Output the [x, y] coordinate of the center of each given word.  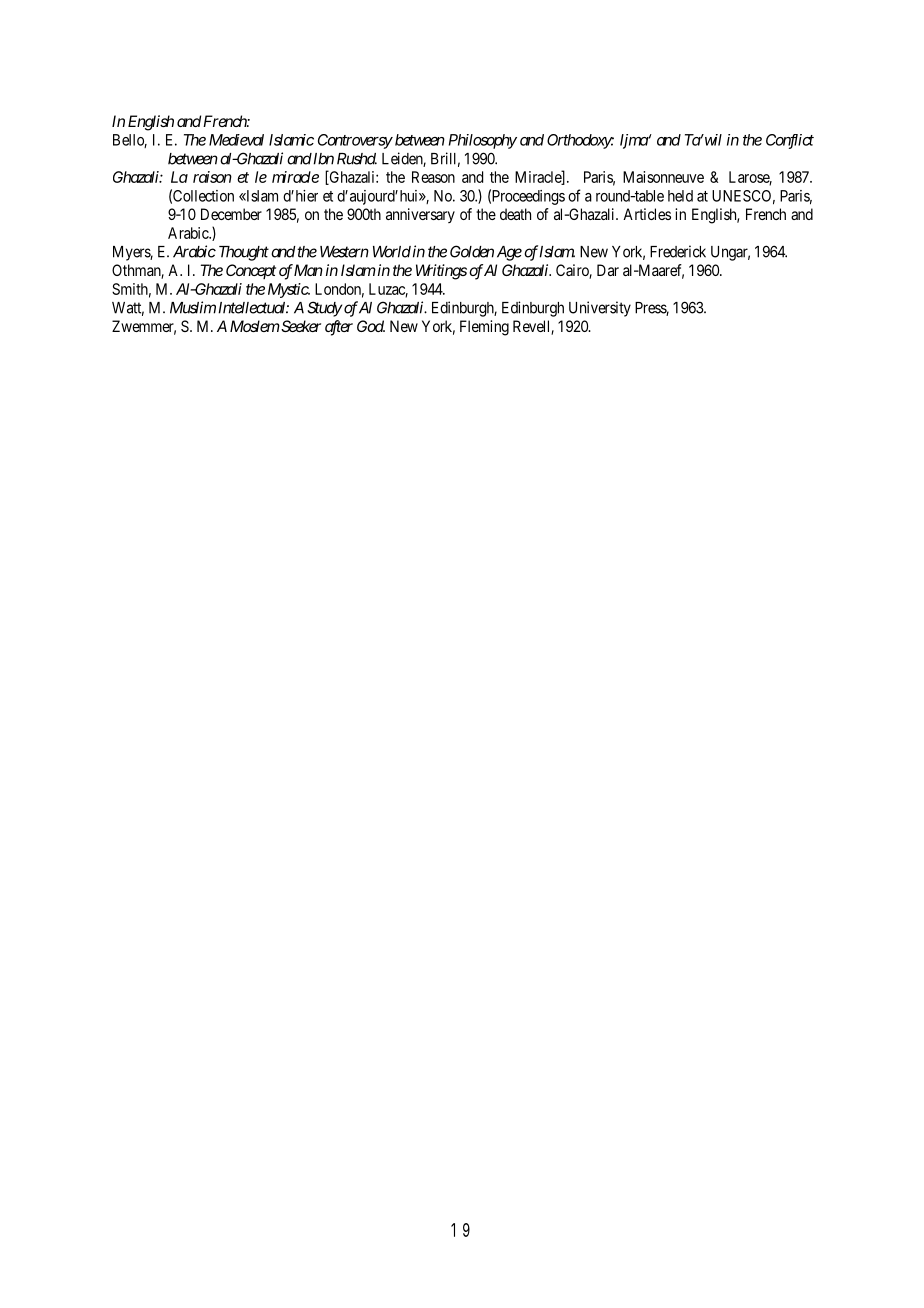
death [515, 214]
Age [509, 253]
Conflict [790, 141]
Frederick [678, 251]
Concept [251, 271]
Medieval [236, 140]
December [231, 214]
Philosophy [483, 141]
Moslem [255, 326]
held [680, 196]
